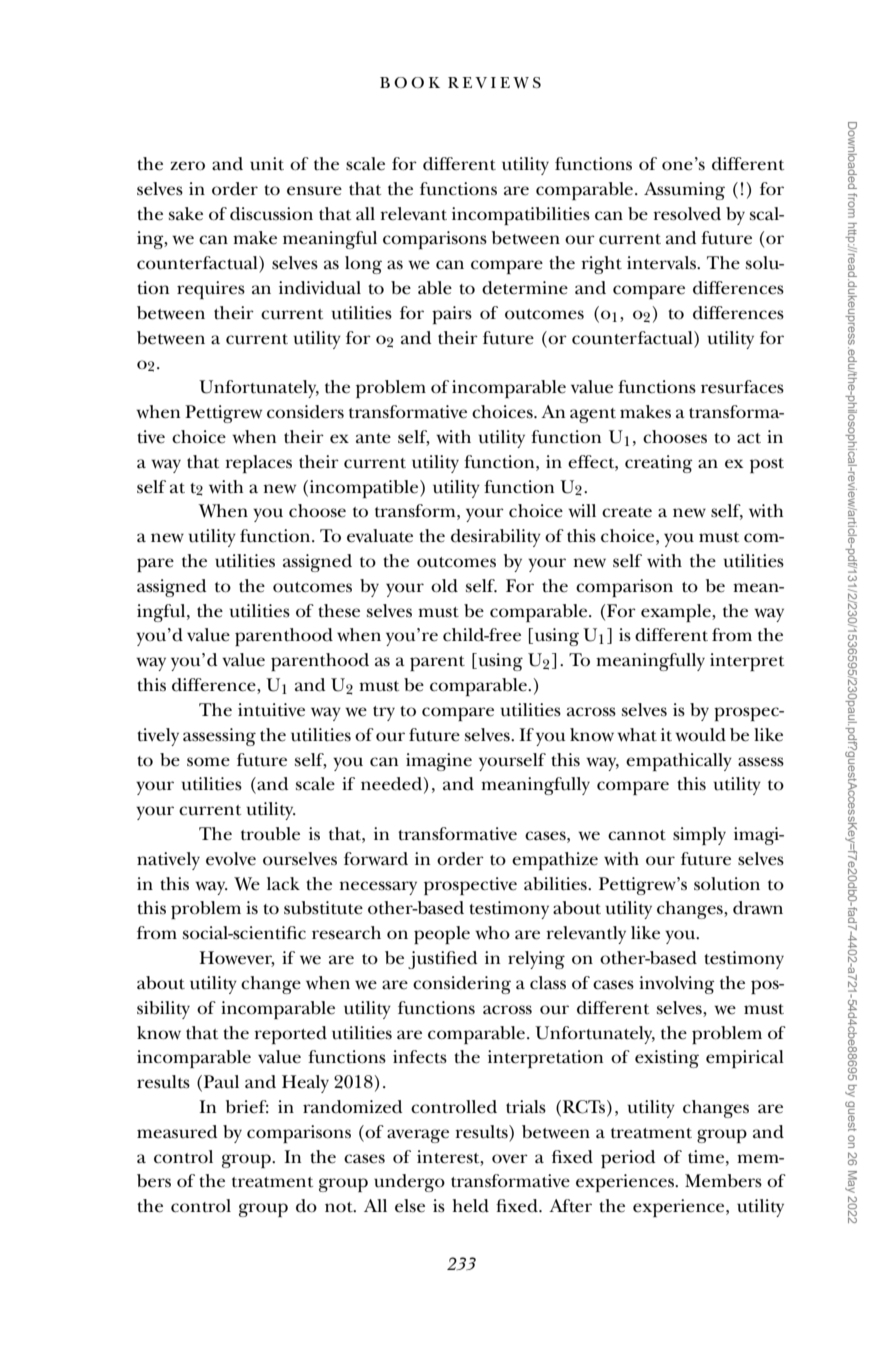  Describe the element at coordinates (247, 1107) in the screenshot. I see `brief` at that location.
